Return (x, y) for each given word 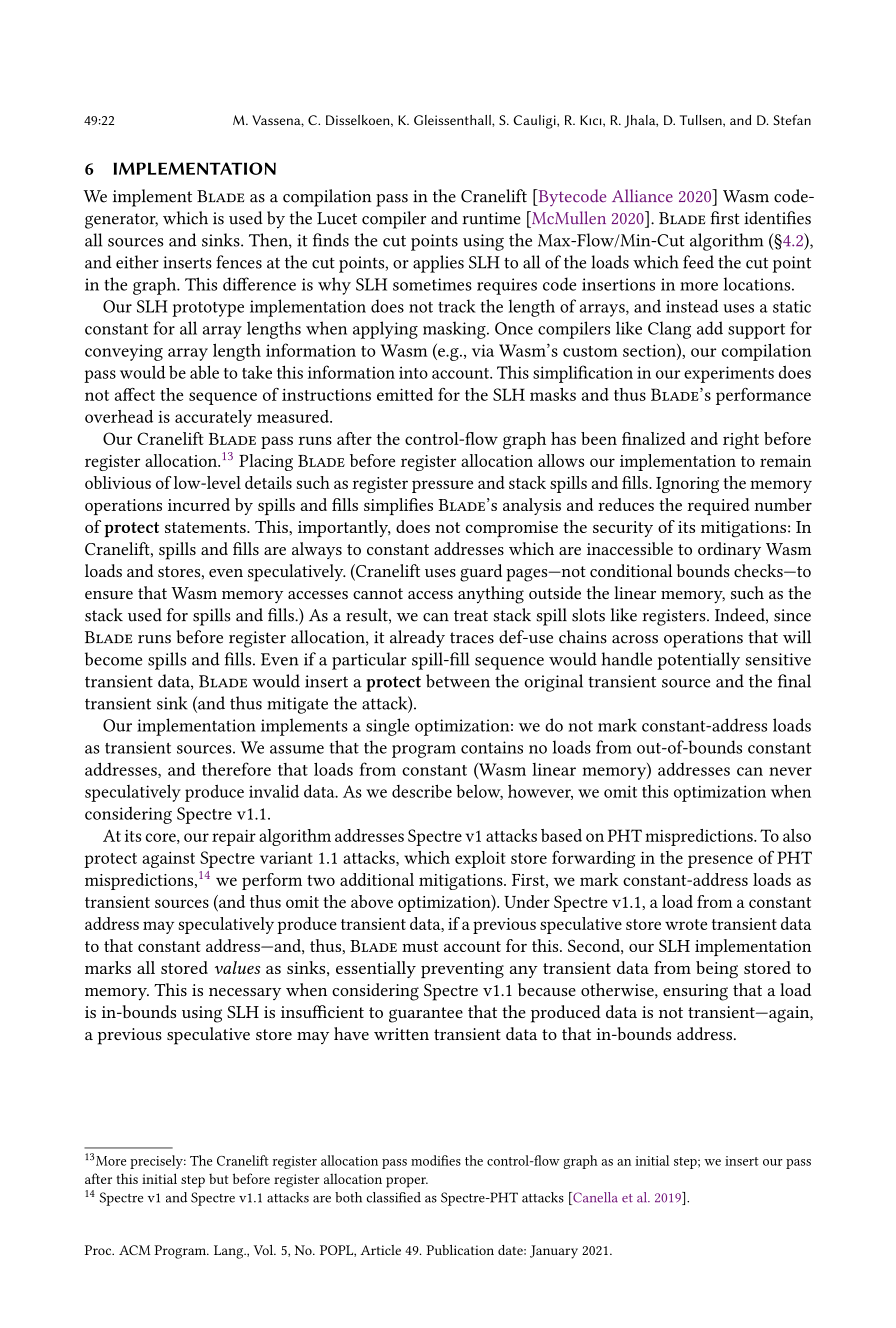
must (420, 946)
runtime (491, 218)
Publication (460, 1250)
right (741, 440)
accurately (213, 418)
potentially (698, 661)
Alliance (642, 196)
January (554, 1252)
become (113, 659)
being (717, 970)
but (219, 1179)
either (137, 262)
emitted (405, 394)
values (237, 967)
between (458, 681)
